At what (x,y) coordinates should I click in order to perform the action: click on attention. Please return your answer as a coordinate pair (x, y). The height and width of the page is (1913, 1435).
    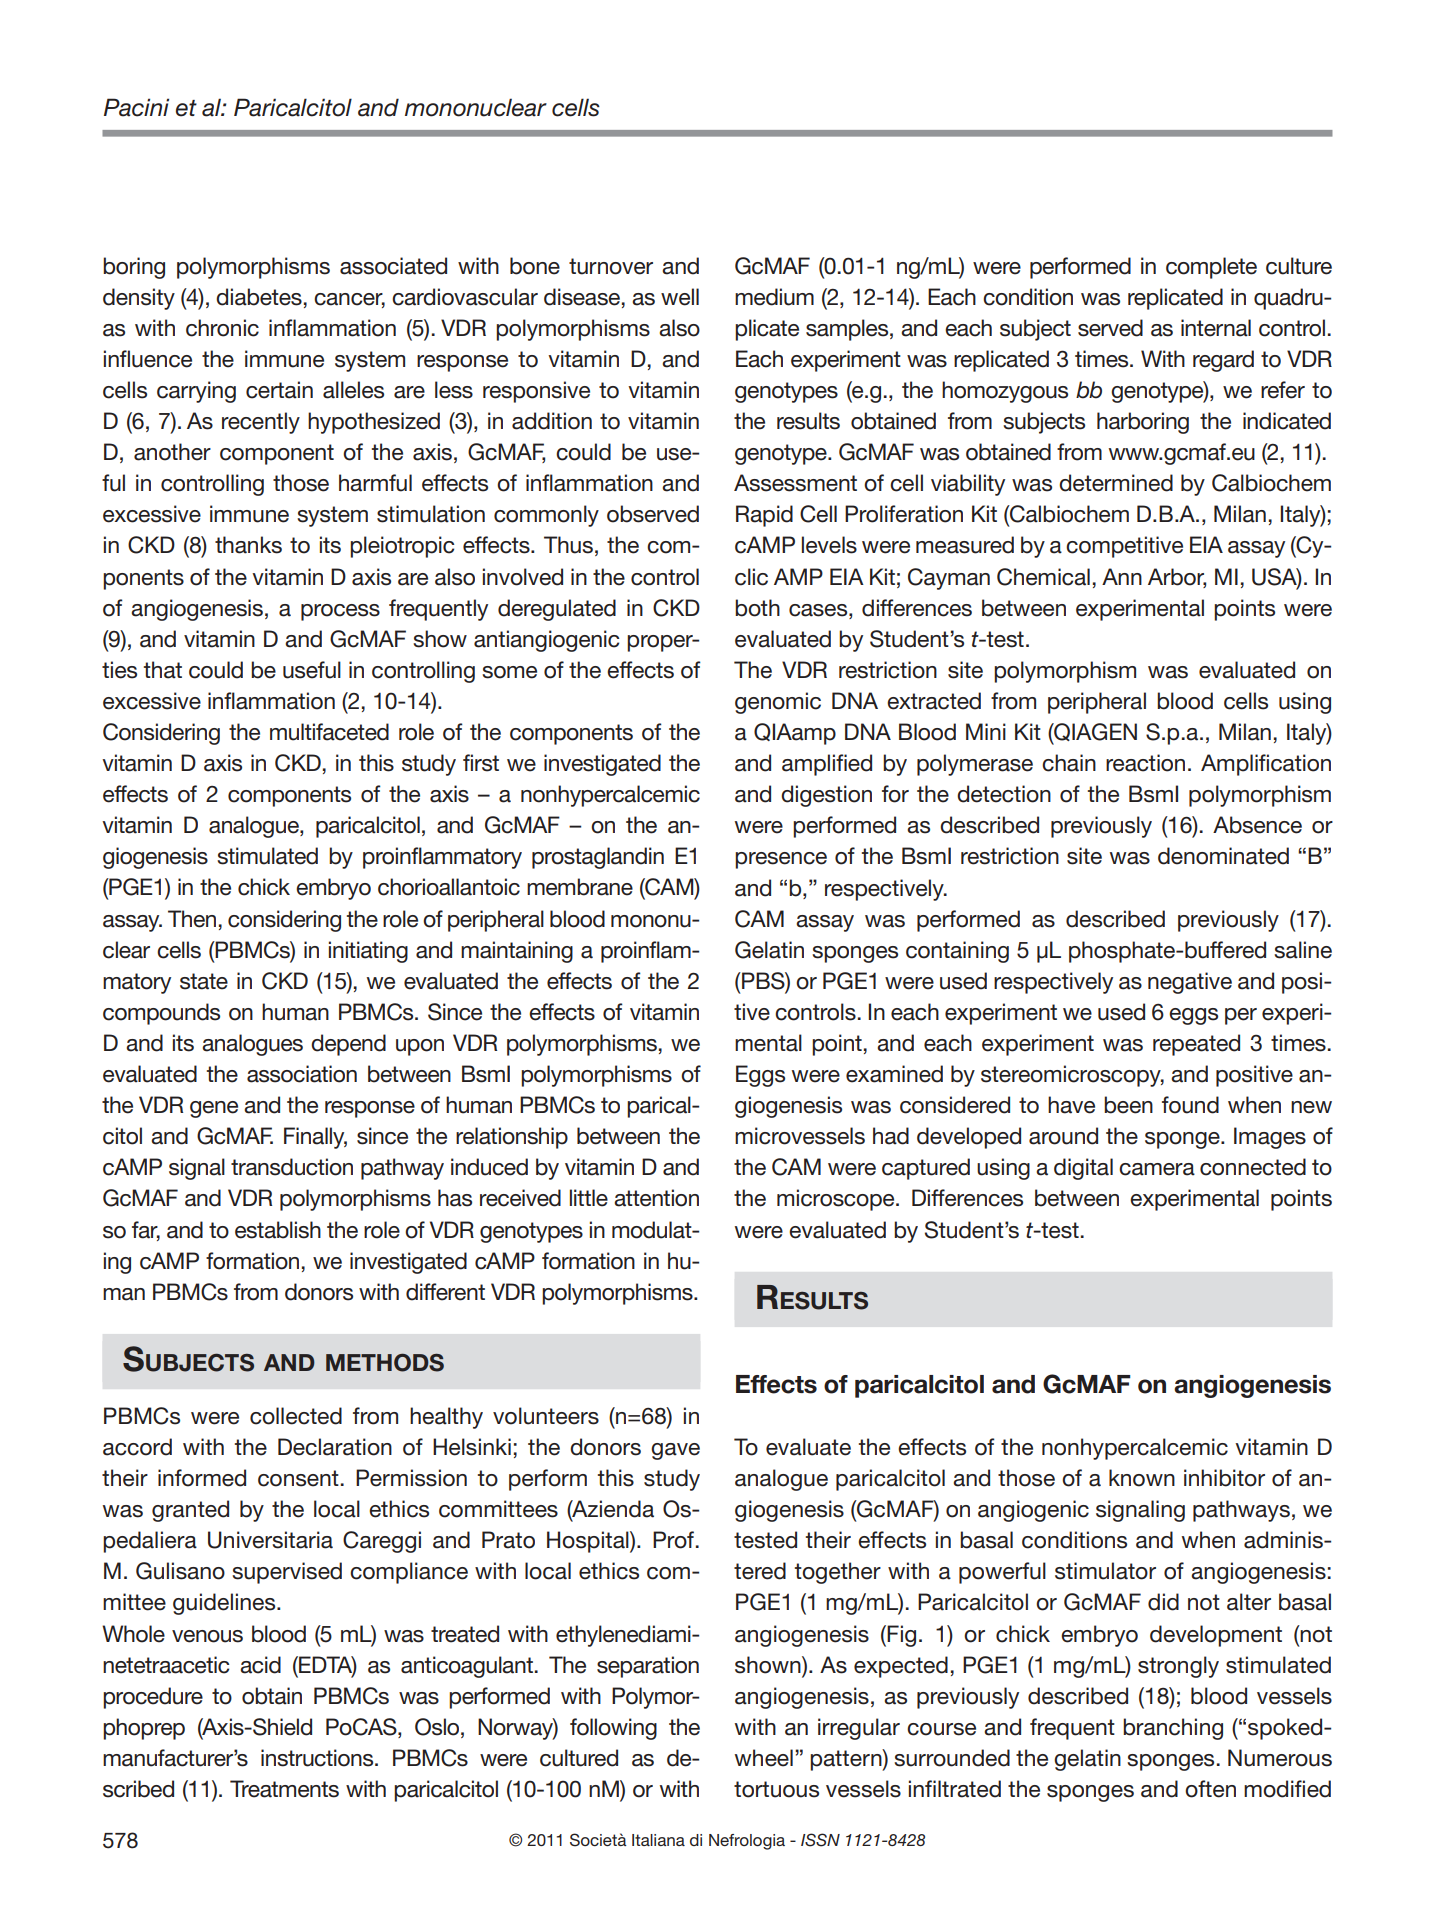
    Looking at the image, I should click on (656, 1198).
